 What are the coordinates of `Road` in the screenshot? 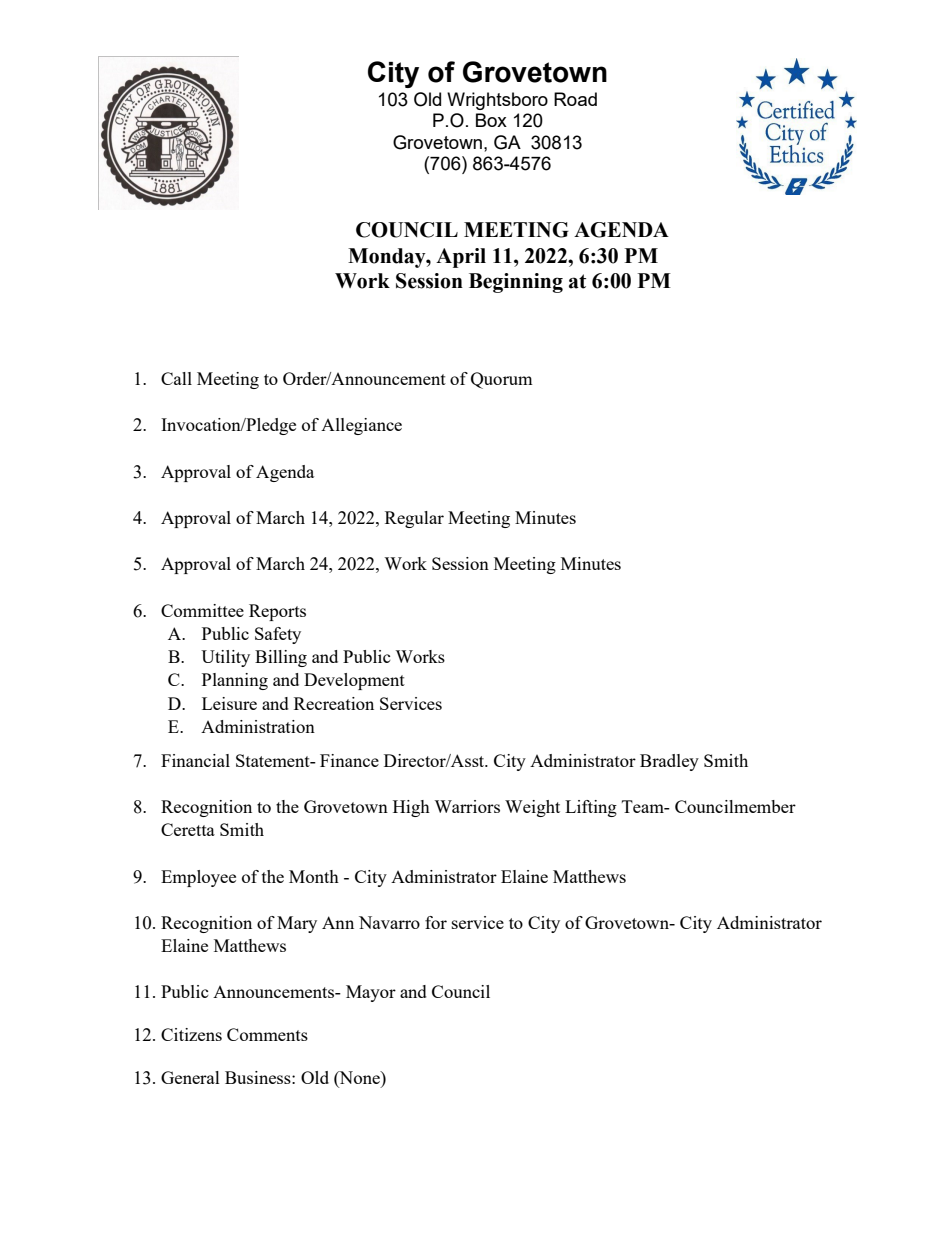 It's located at (575, 99).
